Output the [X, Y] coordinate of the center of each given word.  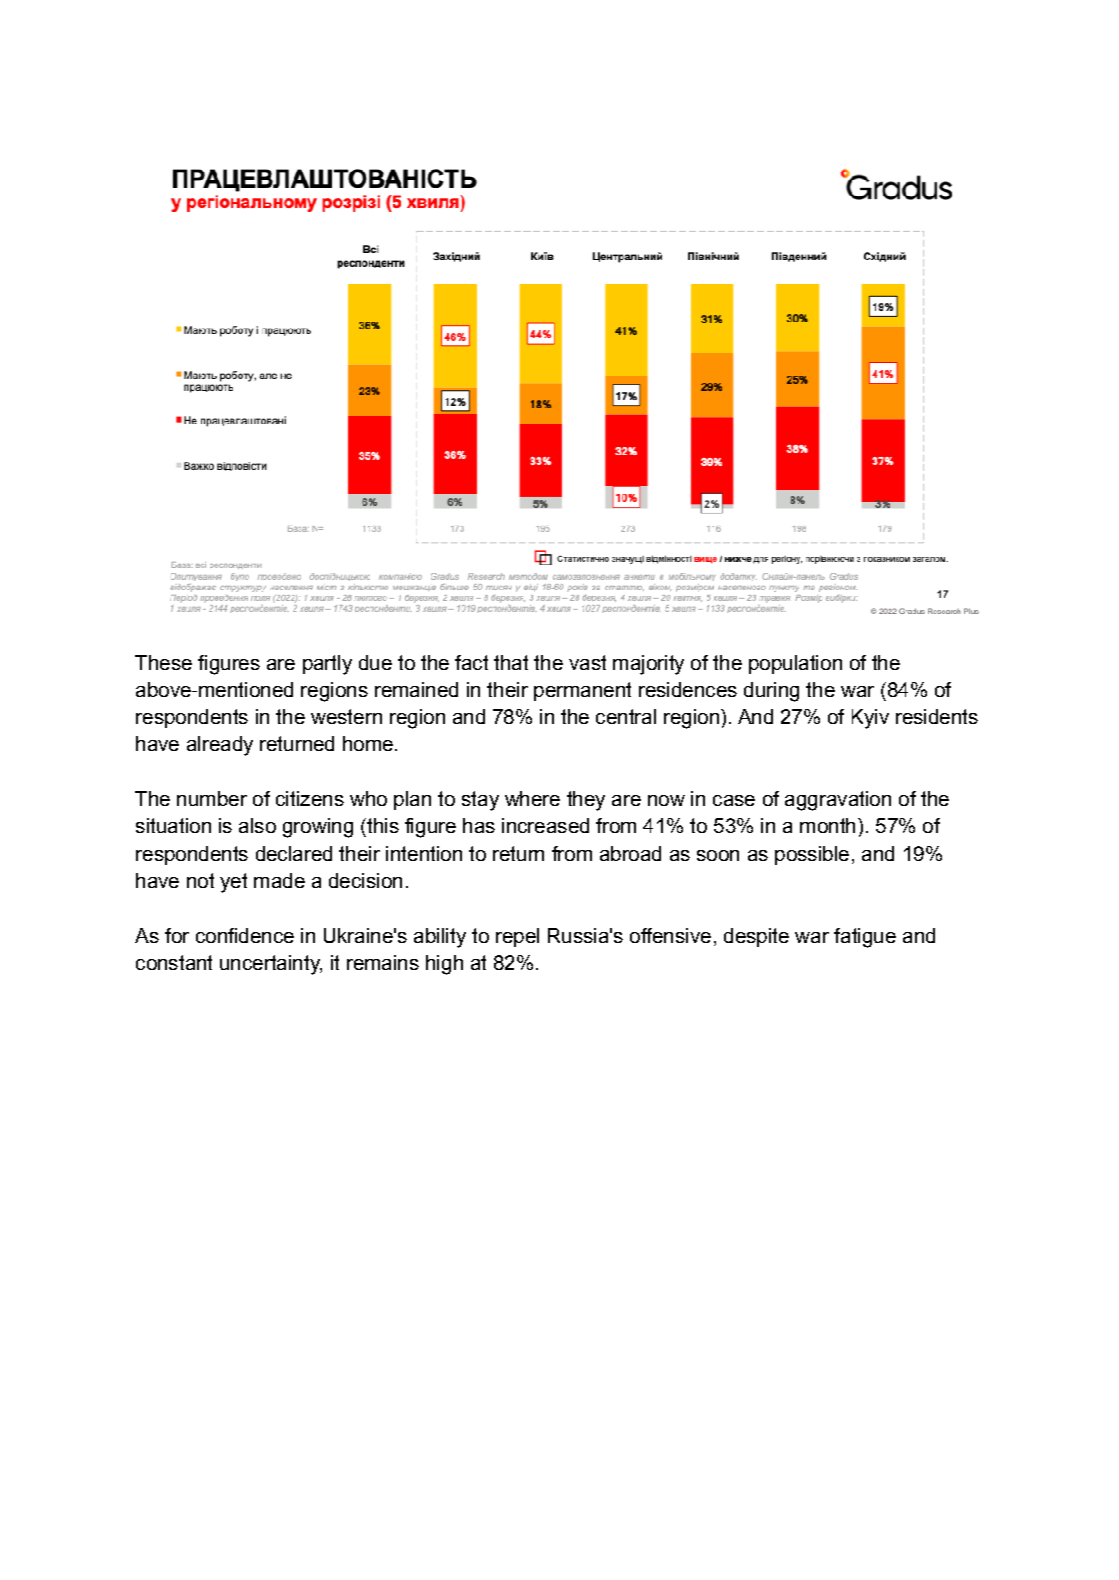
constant [174, 962]
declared [294, 853]
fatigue [865, 938]
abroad [630, 853]
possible [812, 855]
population [795, 664]
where [532, 798]
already [220, 746]
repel [517, 937]
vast [587, 662]
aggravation [838, 801]
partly [327, 665]
